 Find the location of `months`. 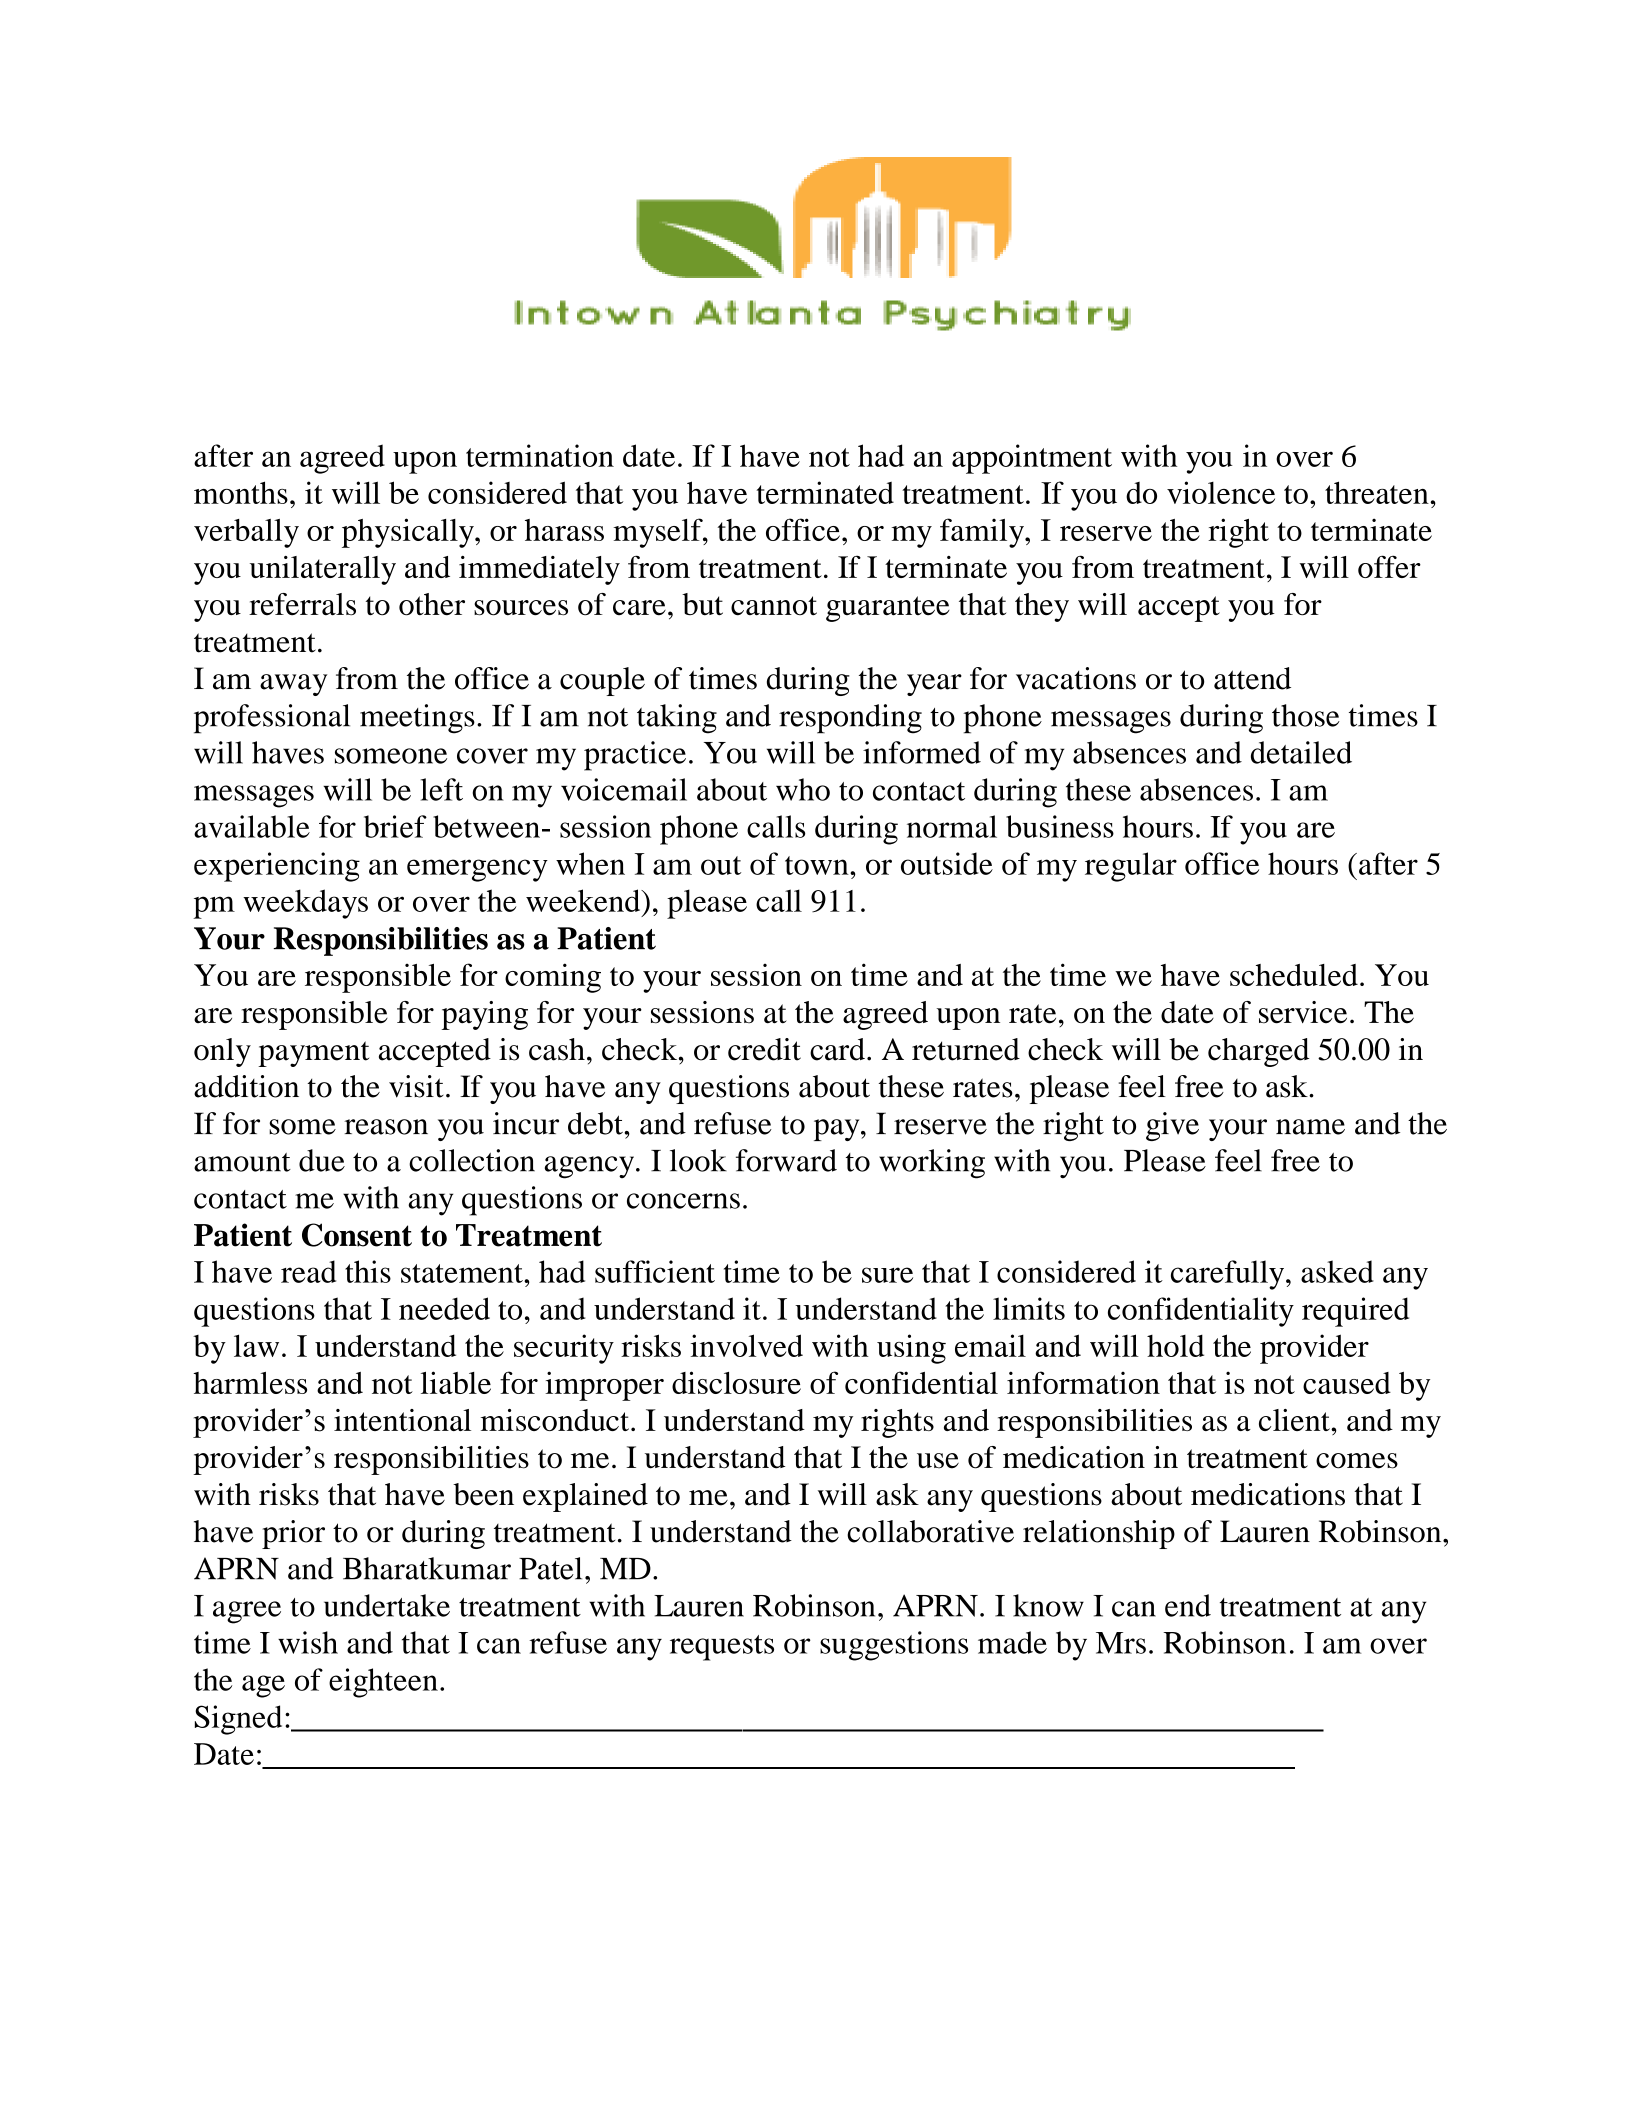

months is located at coordinates (241, 492).
